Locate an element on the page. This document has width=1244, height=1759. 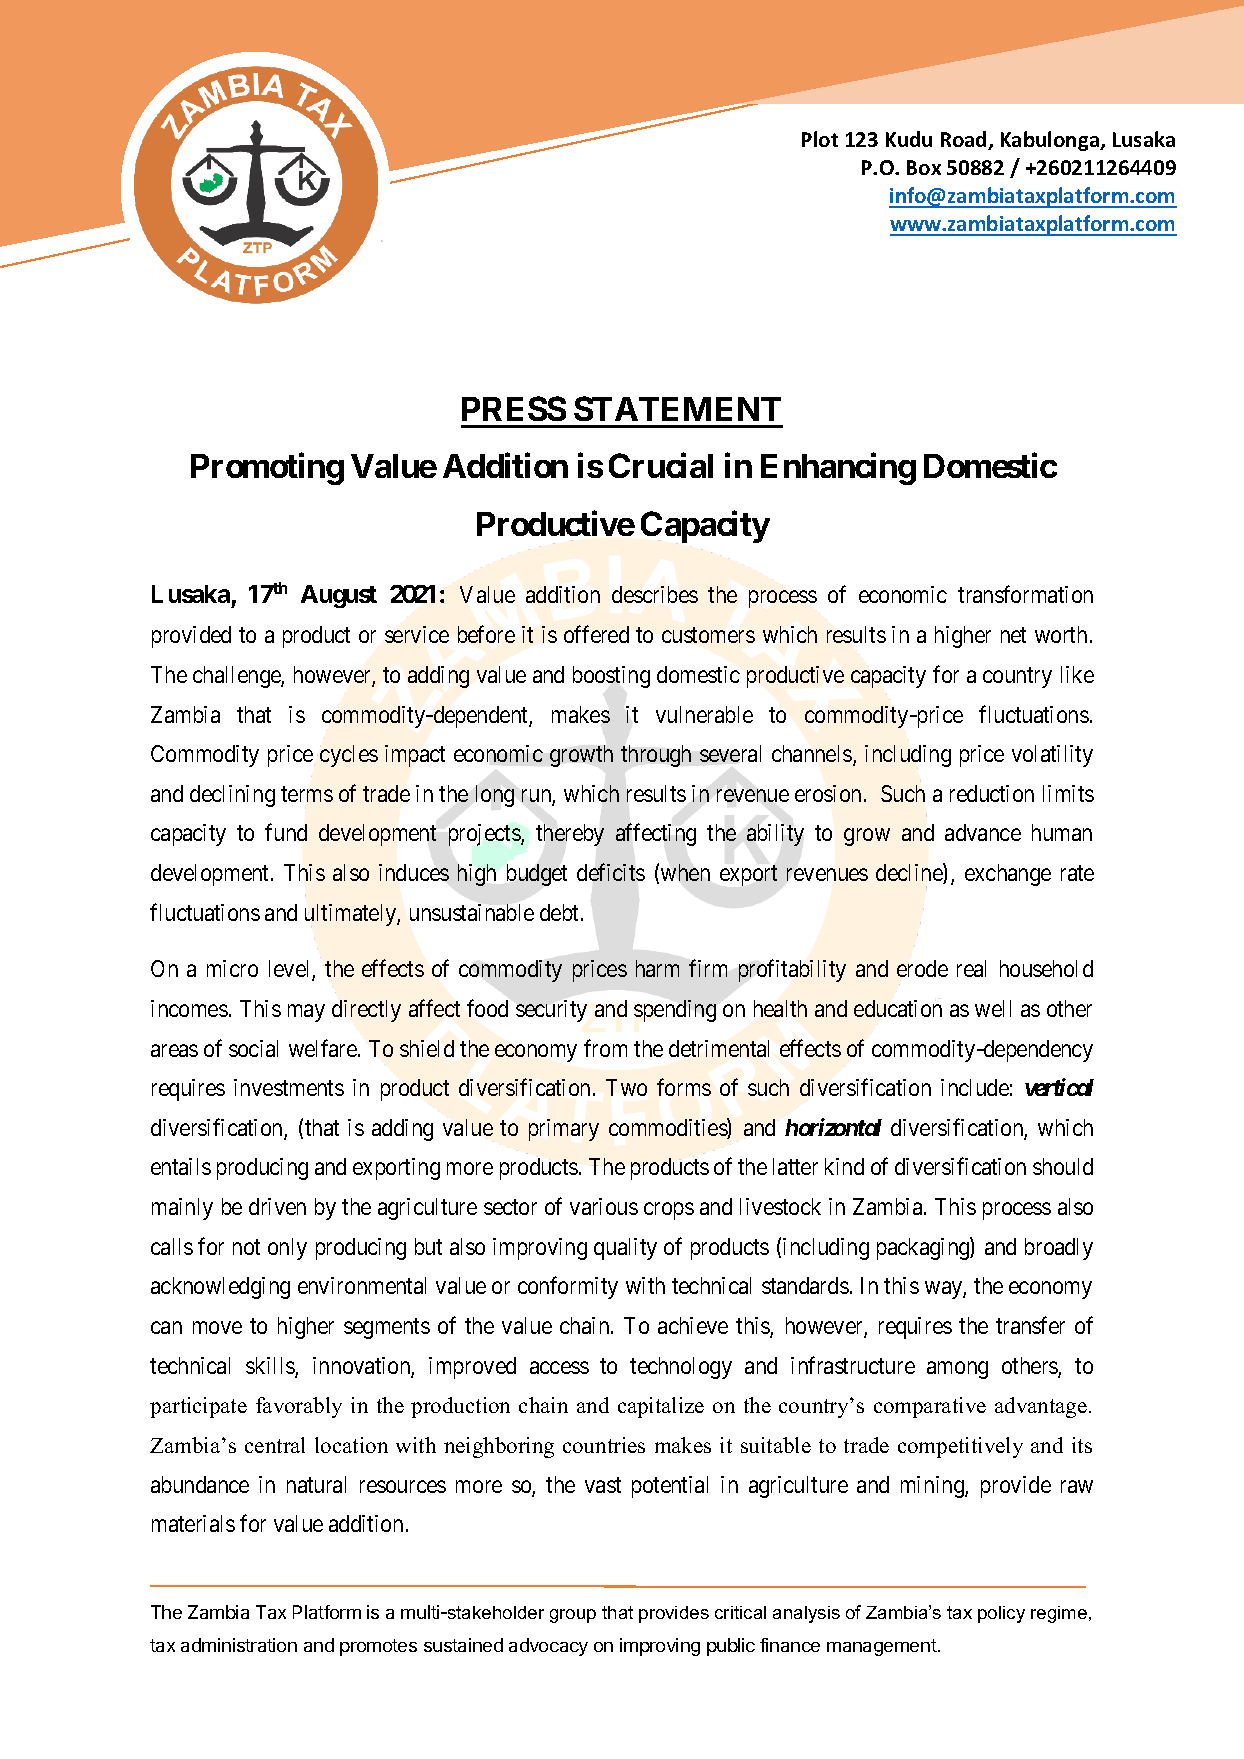
exchange is located at coordinates (1008, 875).
